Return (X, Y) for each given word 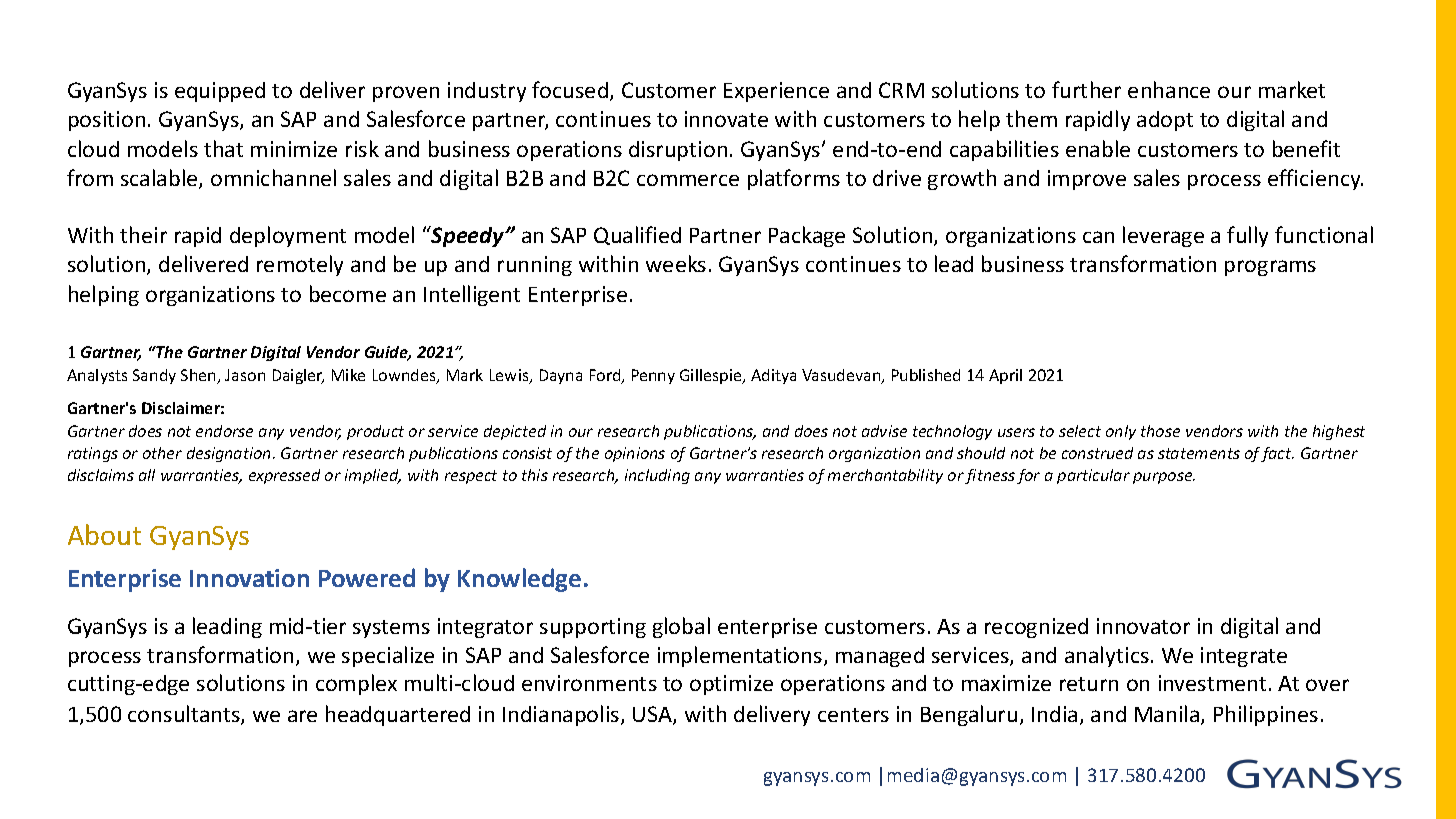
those (1160, 431)
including (657, 476)
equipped (220, 92)
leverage (1163, 236)
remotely (300, 265)
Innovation (249, 578)
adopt (1165, 121)
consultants (185, 715)
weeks (676, 263)
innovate (726, 119)
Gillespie (712, 376)
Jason (245, 375)
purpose (1164, 478)
